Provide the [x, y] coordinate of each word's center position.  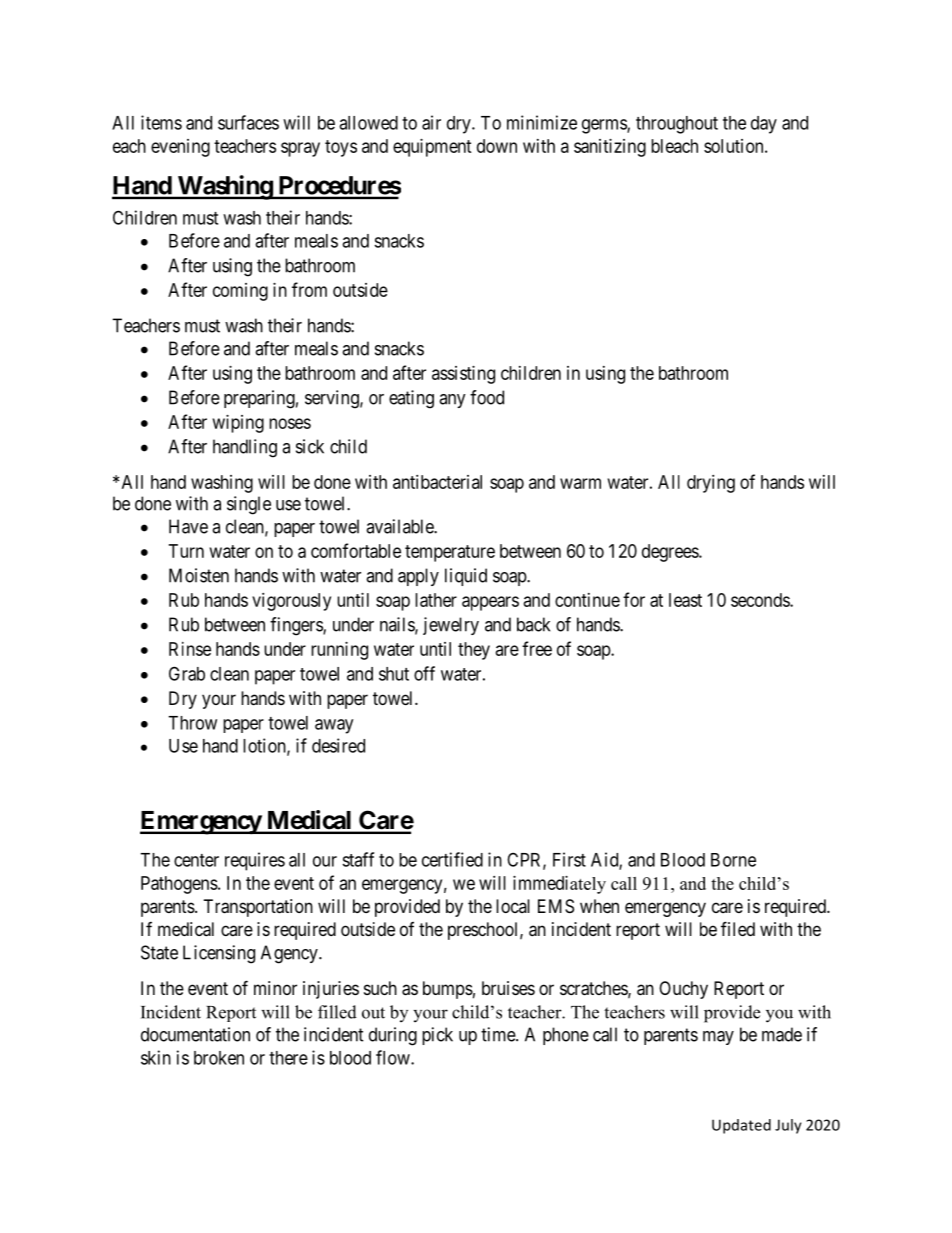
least [685, 600]
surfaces [248, 122]
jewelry [451, 626]
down [497, 146]
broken [219, 1058]
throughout [677, 125]
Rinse [190, 649]
